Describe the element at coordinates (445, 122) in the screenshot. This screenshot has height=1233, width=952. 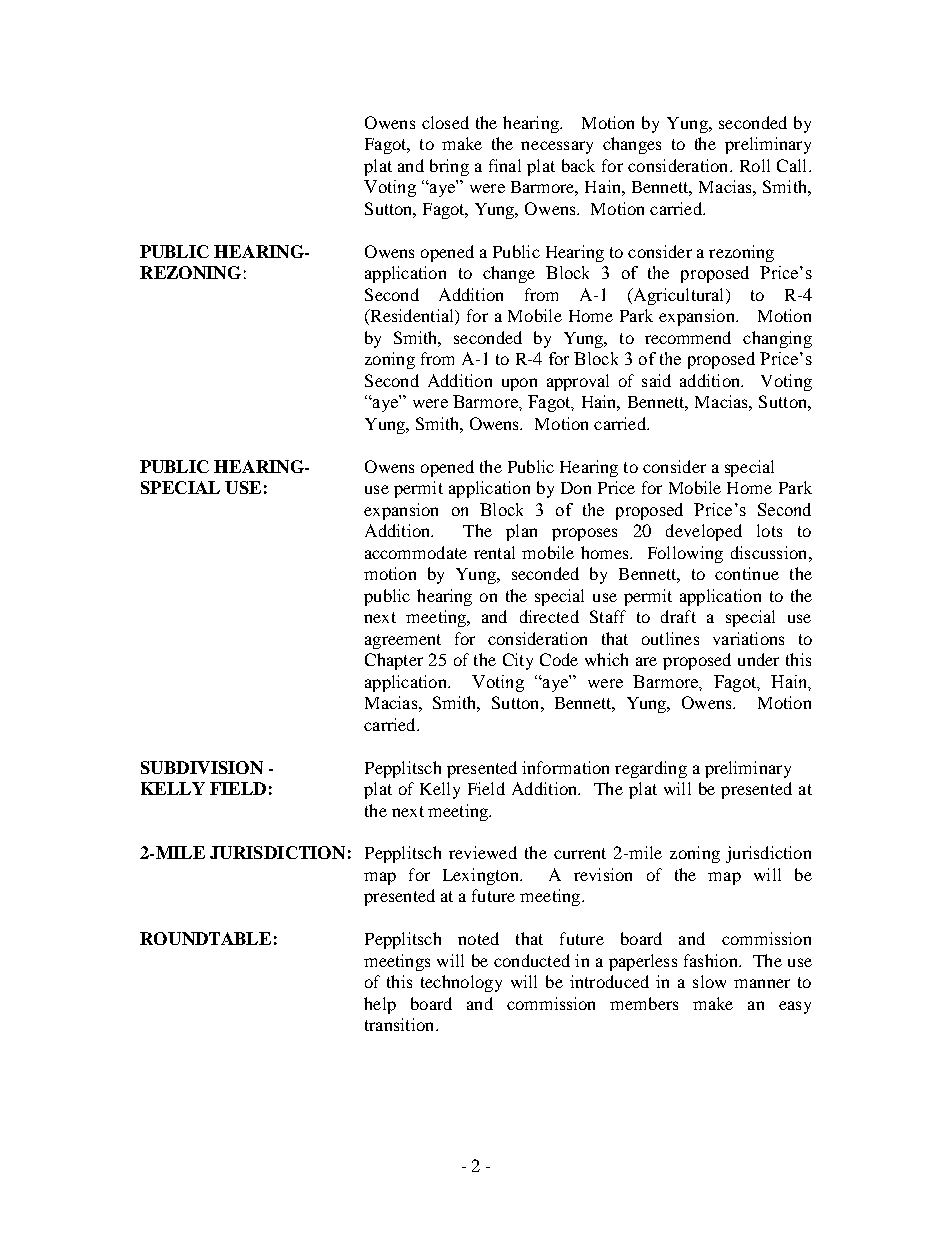
I see `closed` at that location.
